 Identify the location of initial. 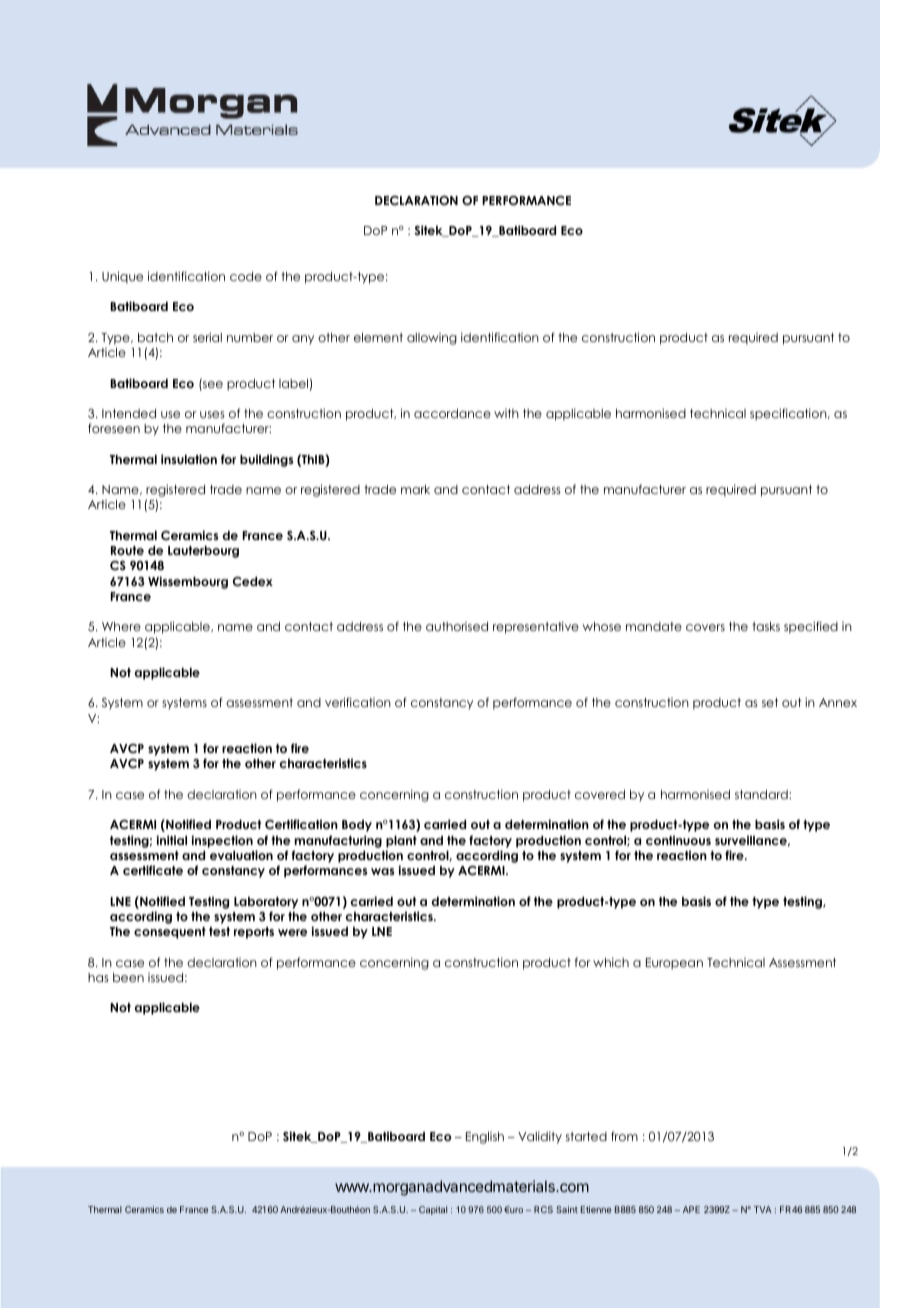
(171, 840).
